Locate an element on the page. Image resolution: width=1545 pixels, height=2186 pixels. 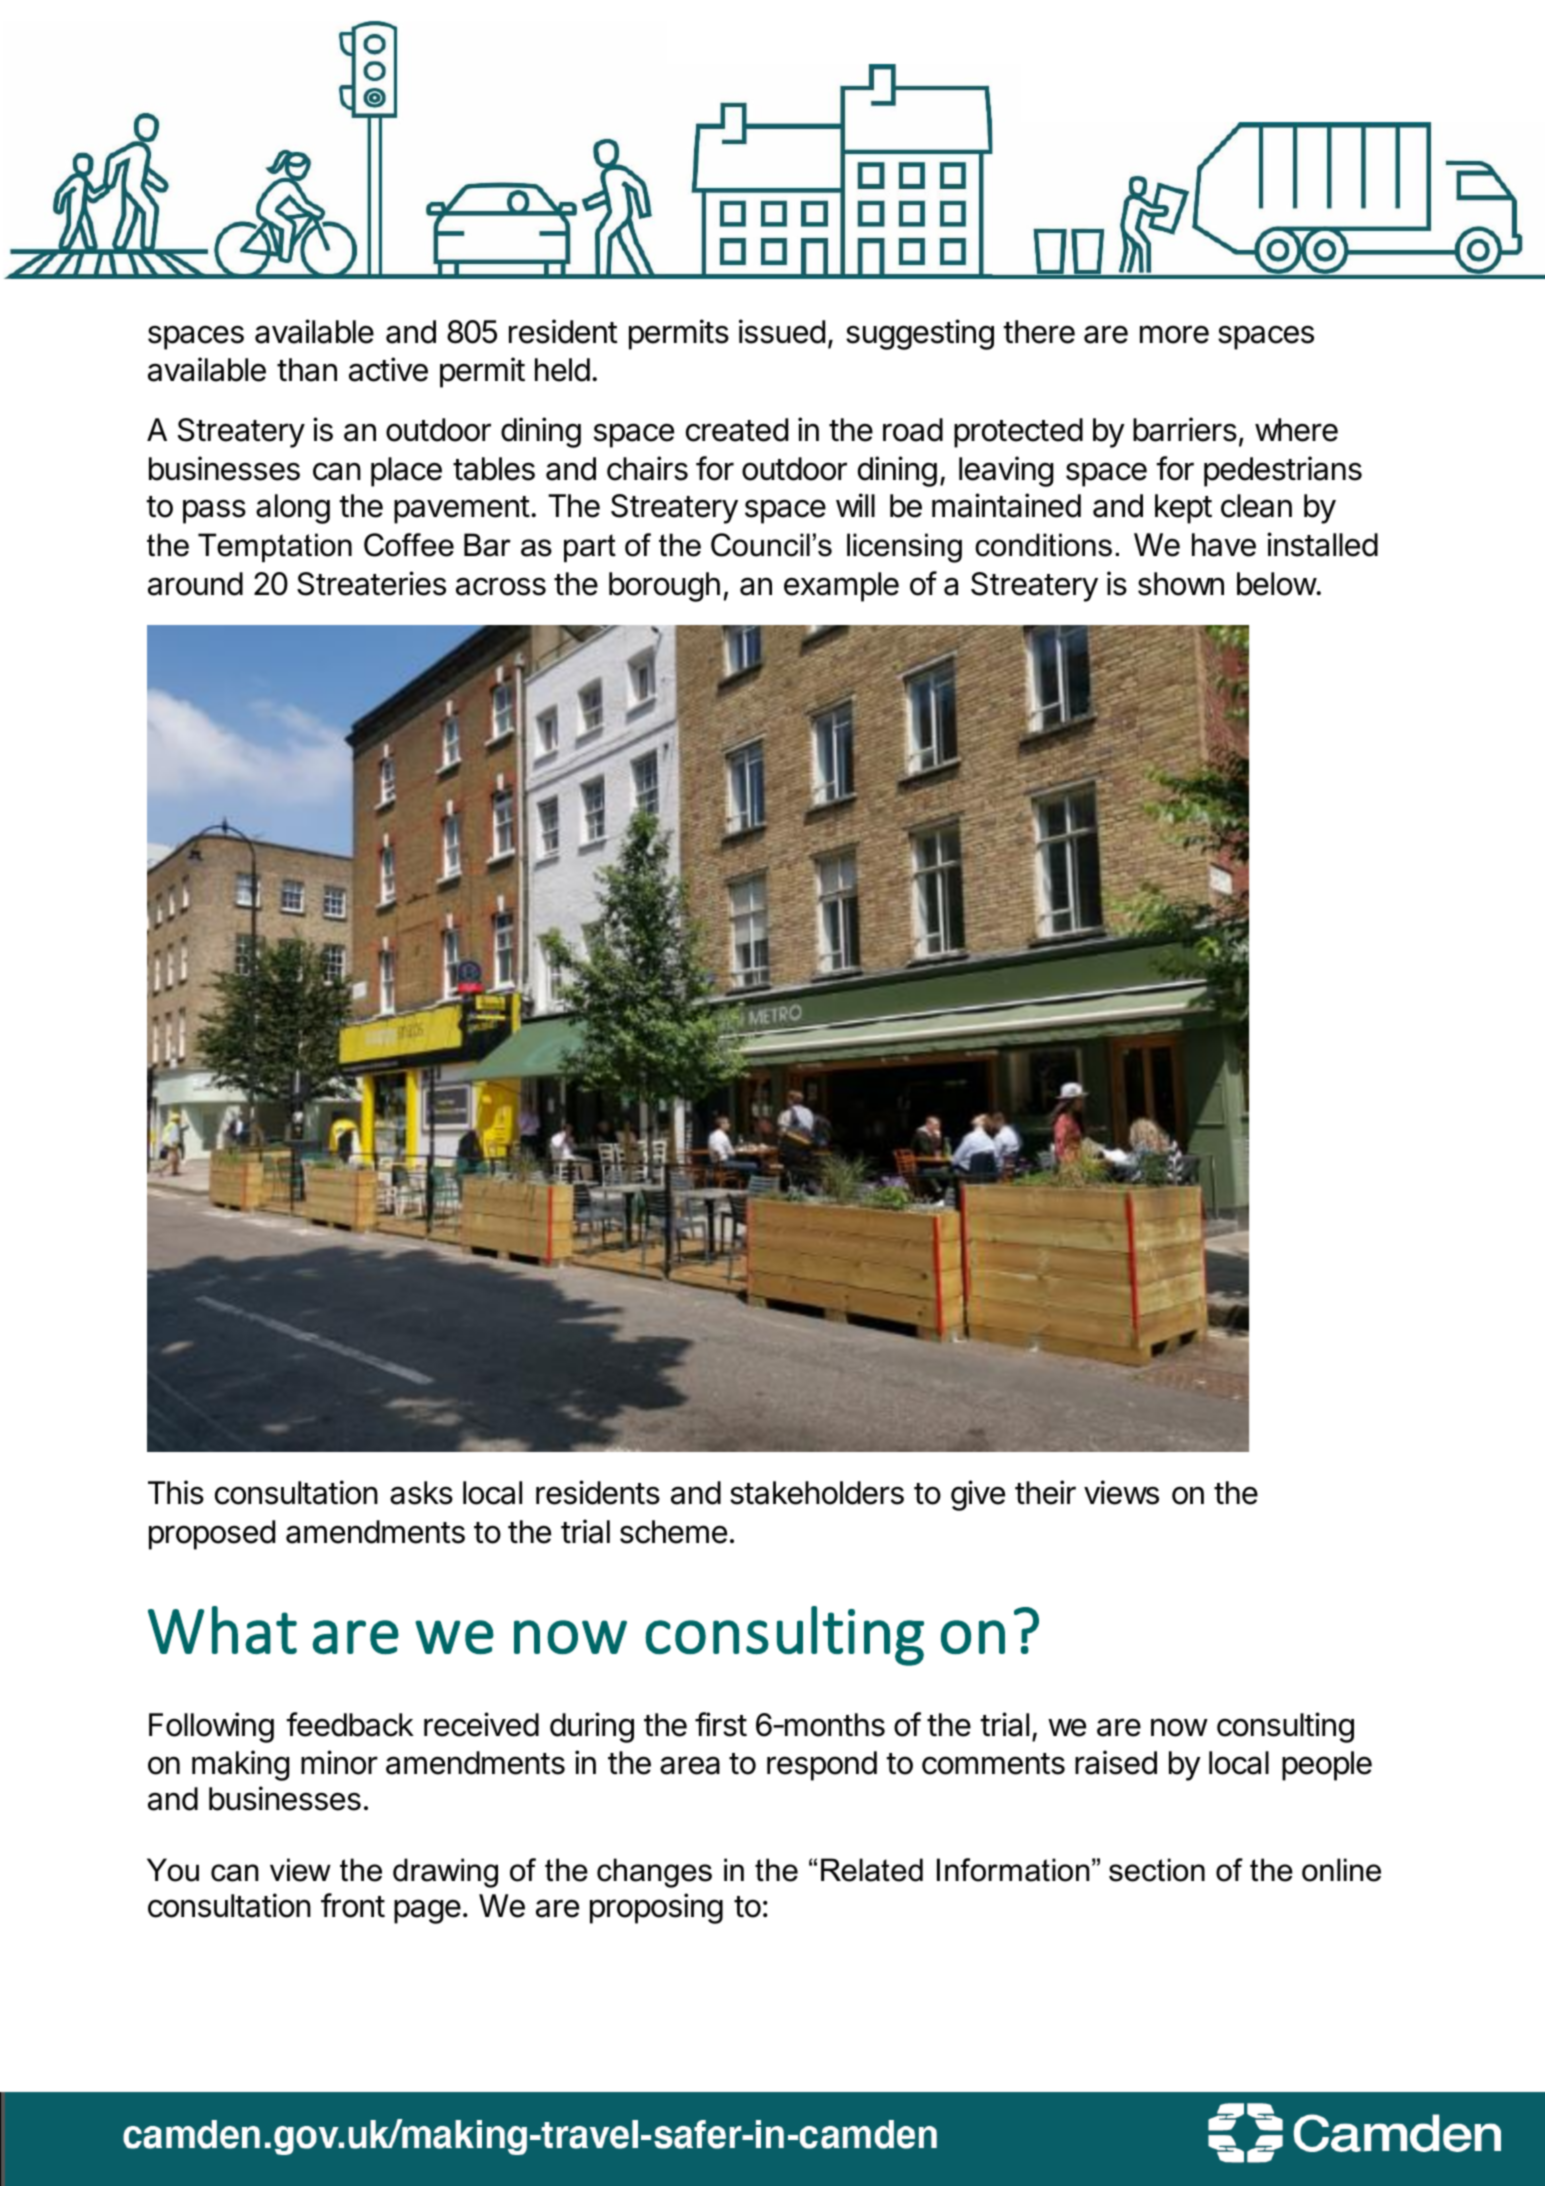
issued is located at coordinates (782, 331).
